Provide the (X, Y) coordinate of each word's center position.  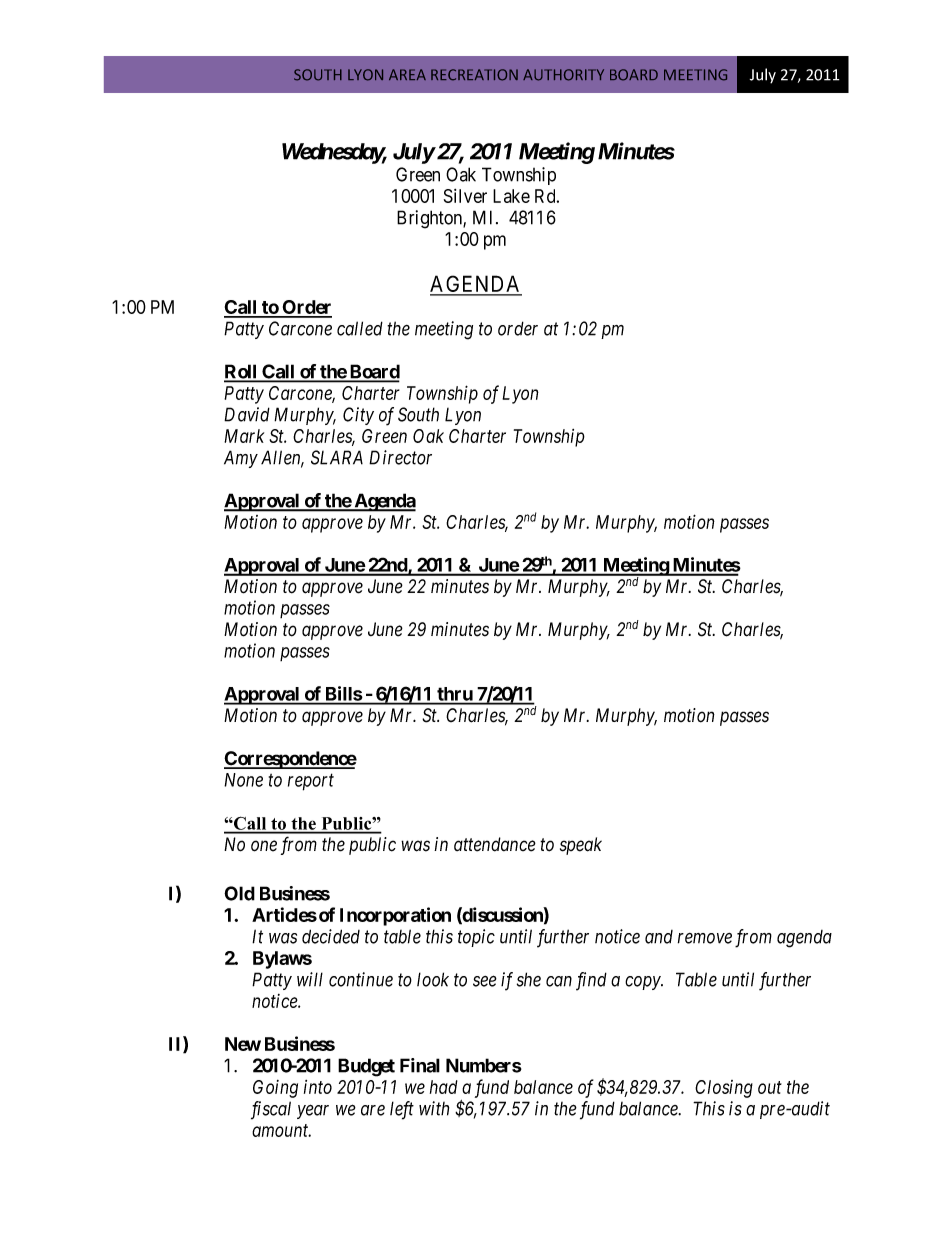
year (313, 1112)
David (247, 414)
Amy (241, 459)
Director (400, 457)
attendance (495, 844)
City (358, 416)
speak (581, 846)
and (659, 937)
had (444, 1087)
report (311, 782)
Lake (511, 196)
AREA (407, 74)
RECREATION (474, 75)
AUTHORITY (563, 75)
